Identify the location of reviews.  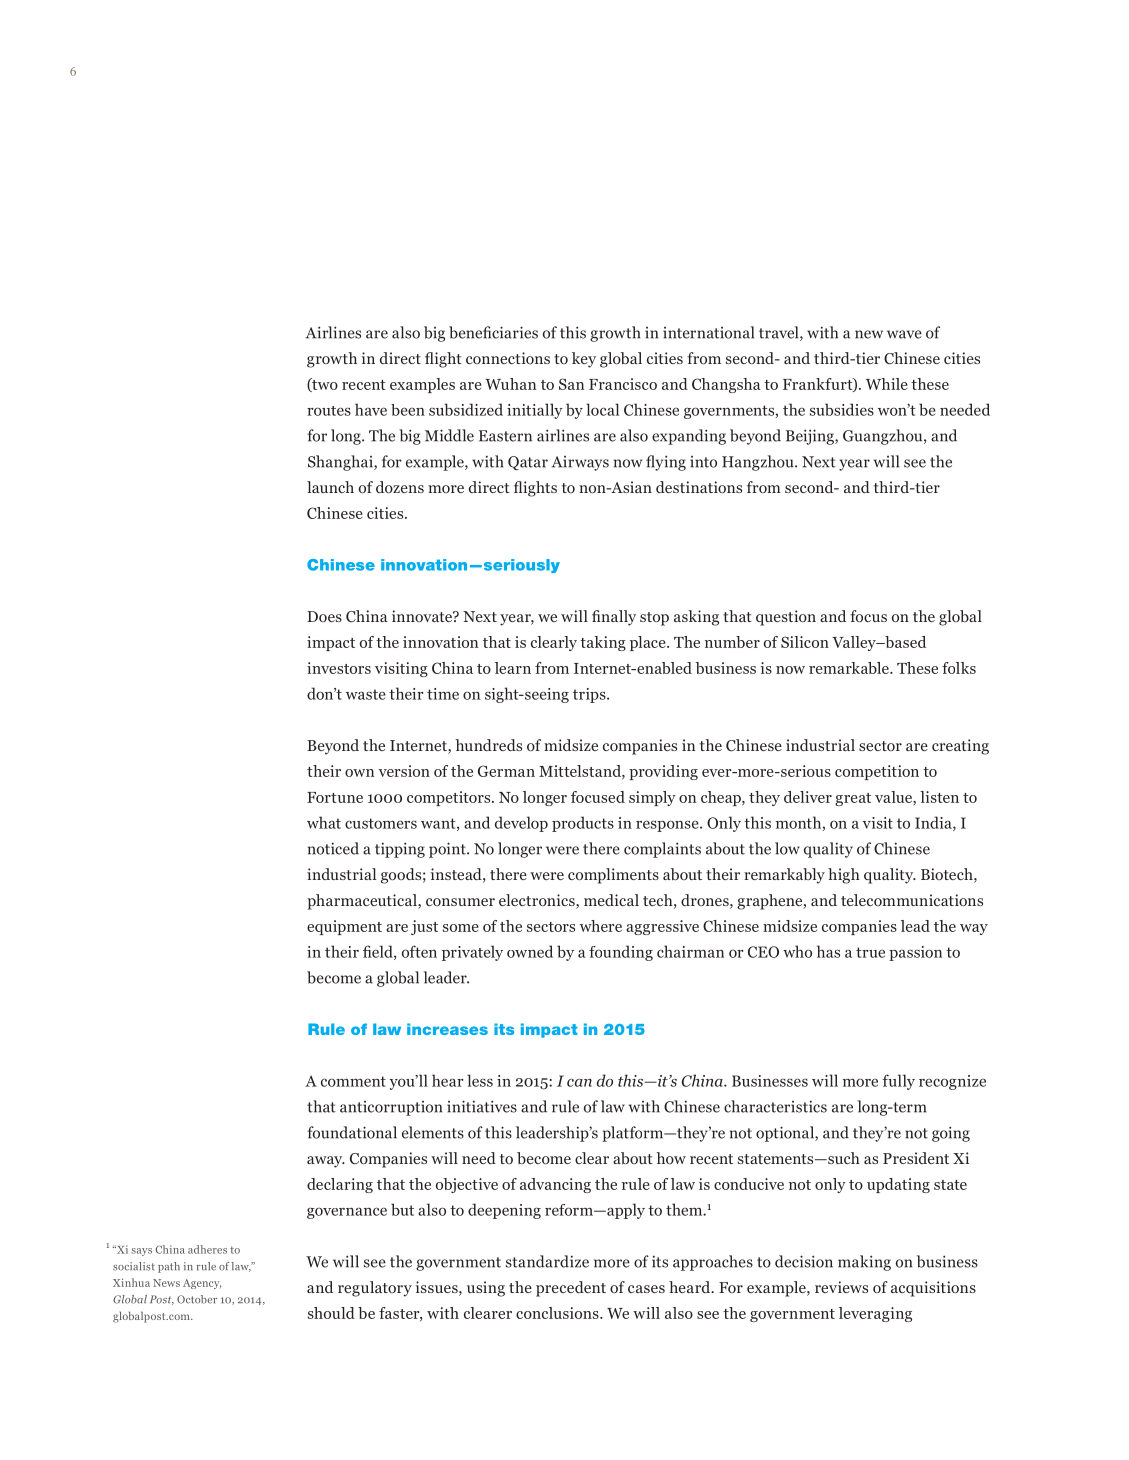
(841, 1287).
